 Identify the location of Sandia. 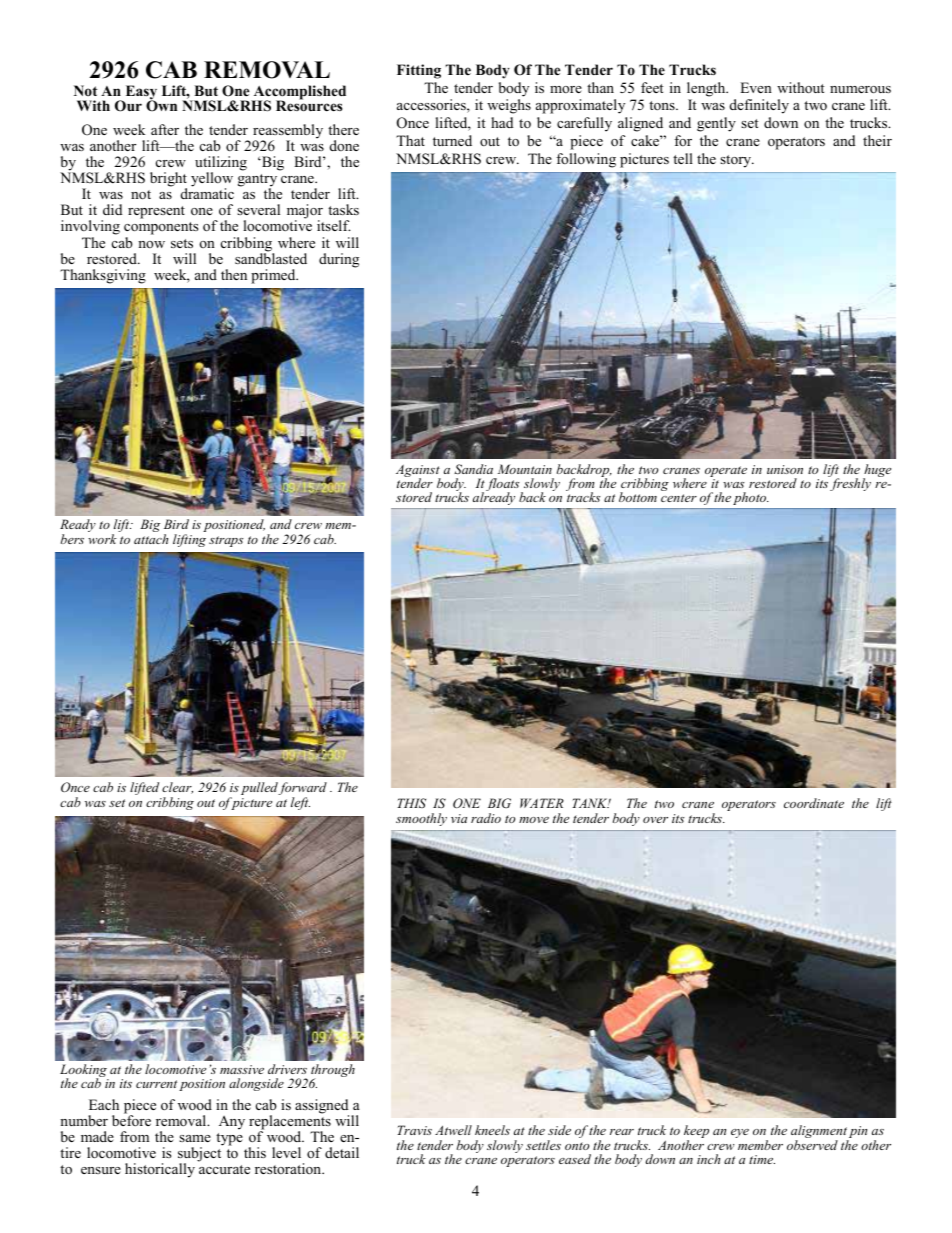
(473, 469).
